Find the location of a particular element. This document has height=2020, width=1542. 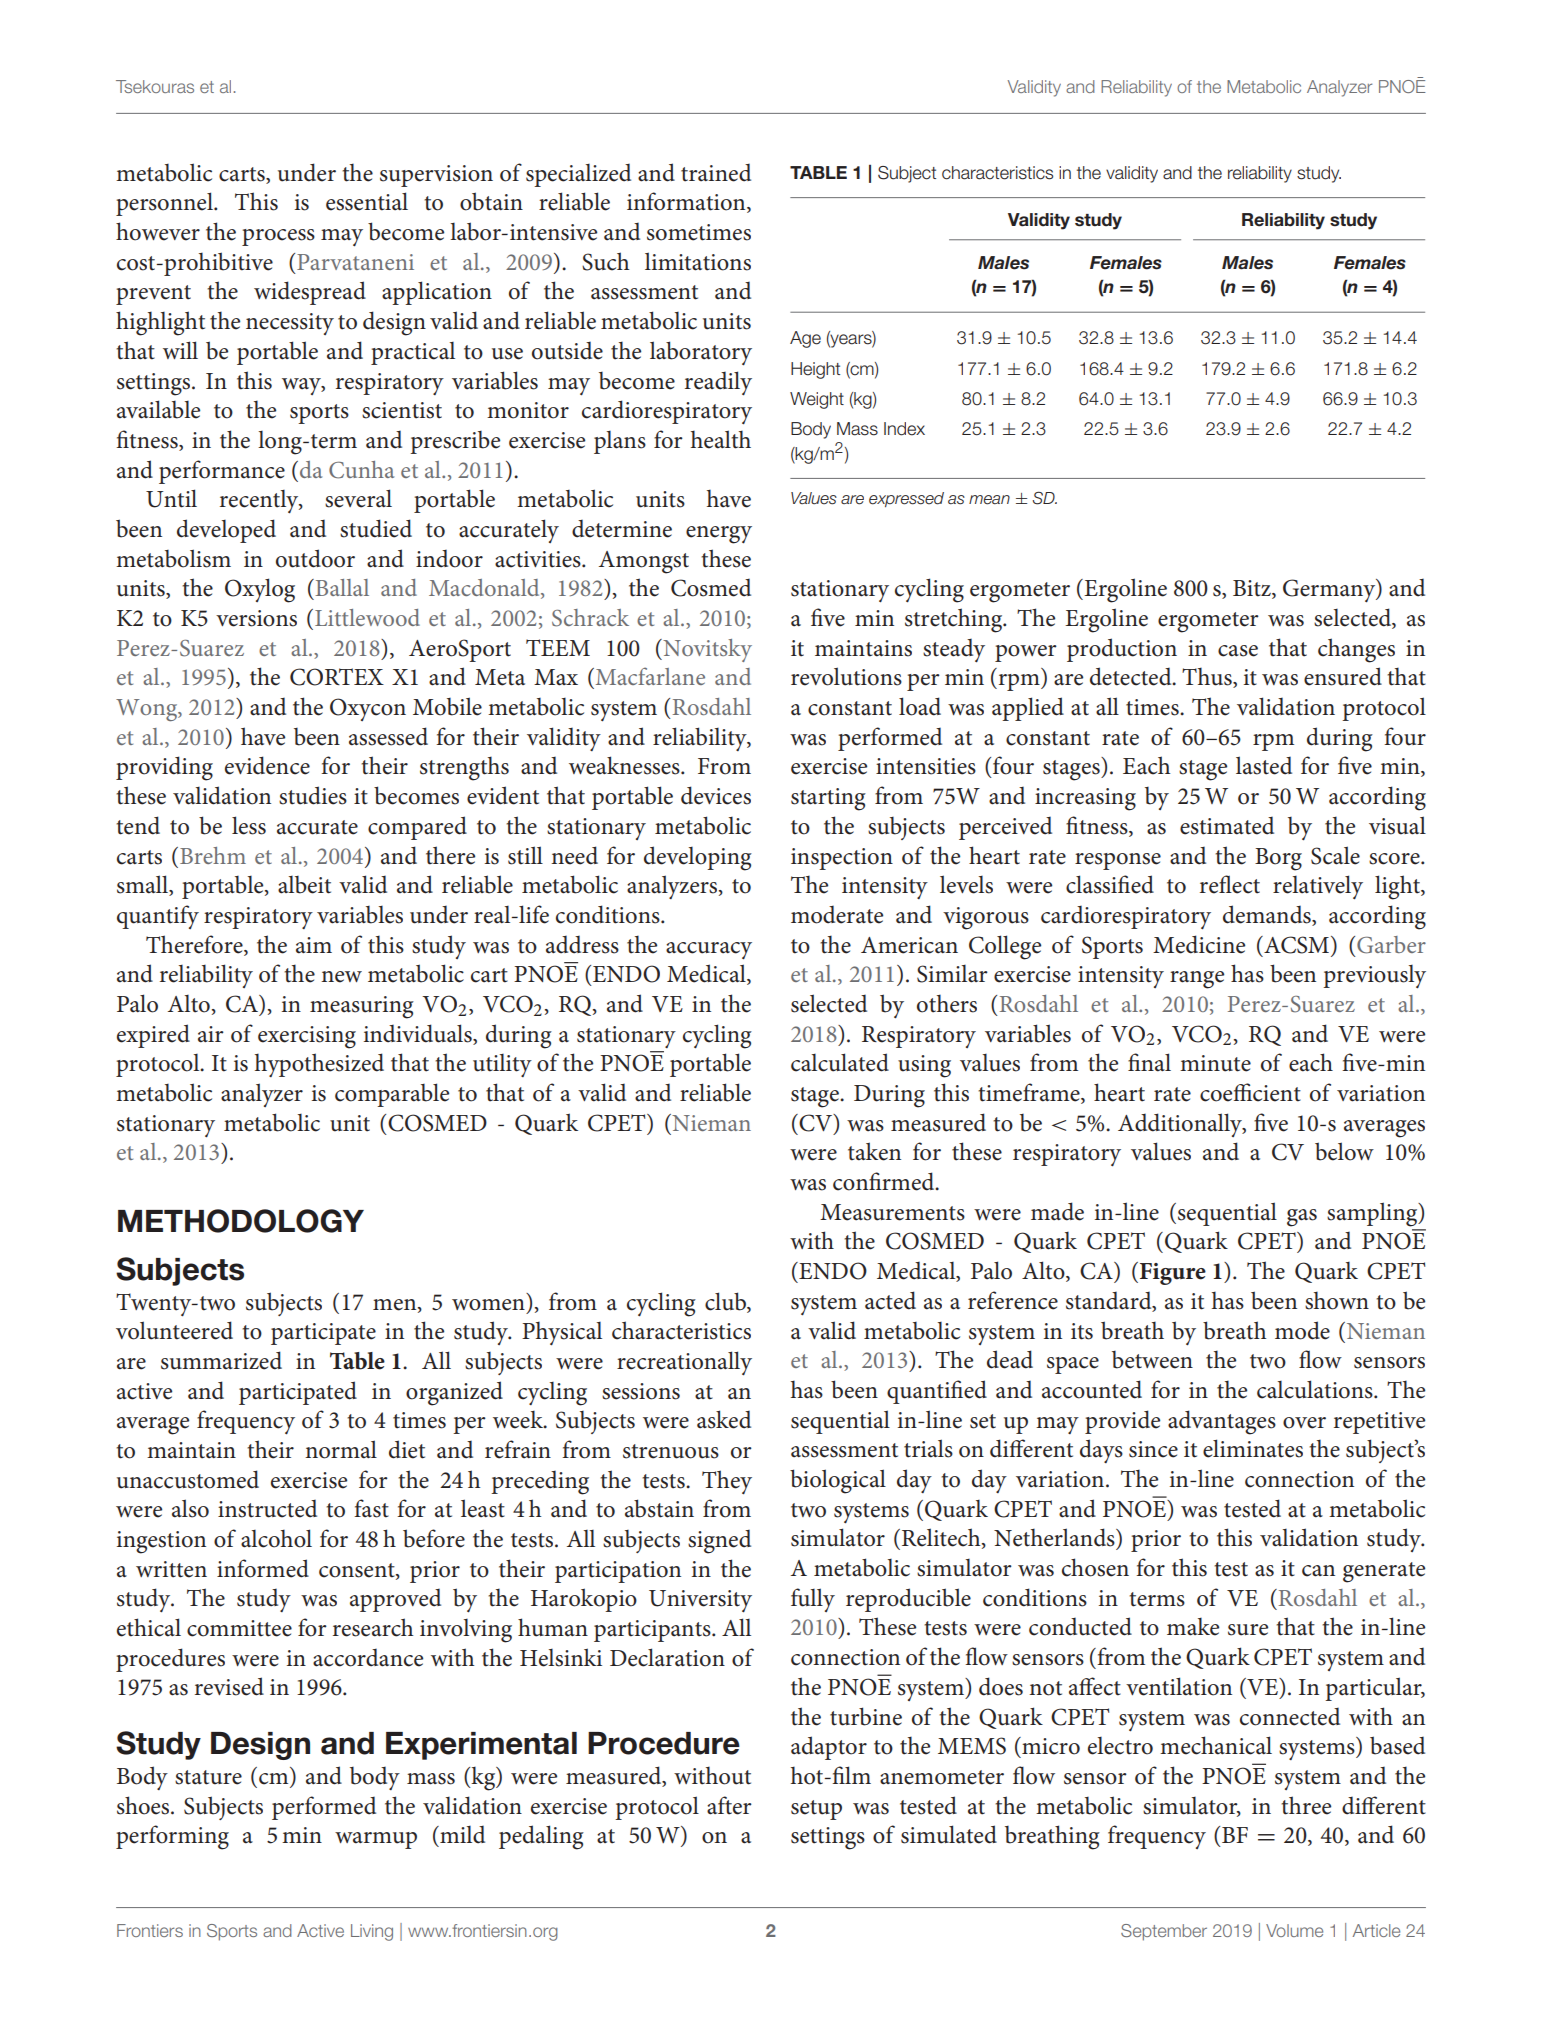

limitations is located at coordinates (698, 261).
